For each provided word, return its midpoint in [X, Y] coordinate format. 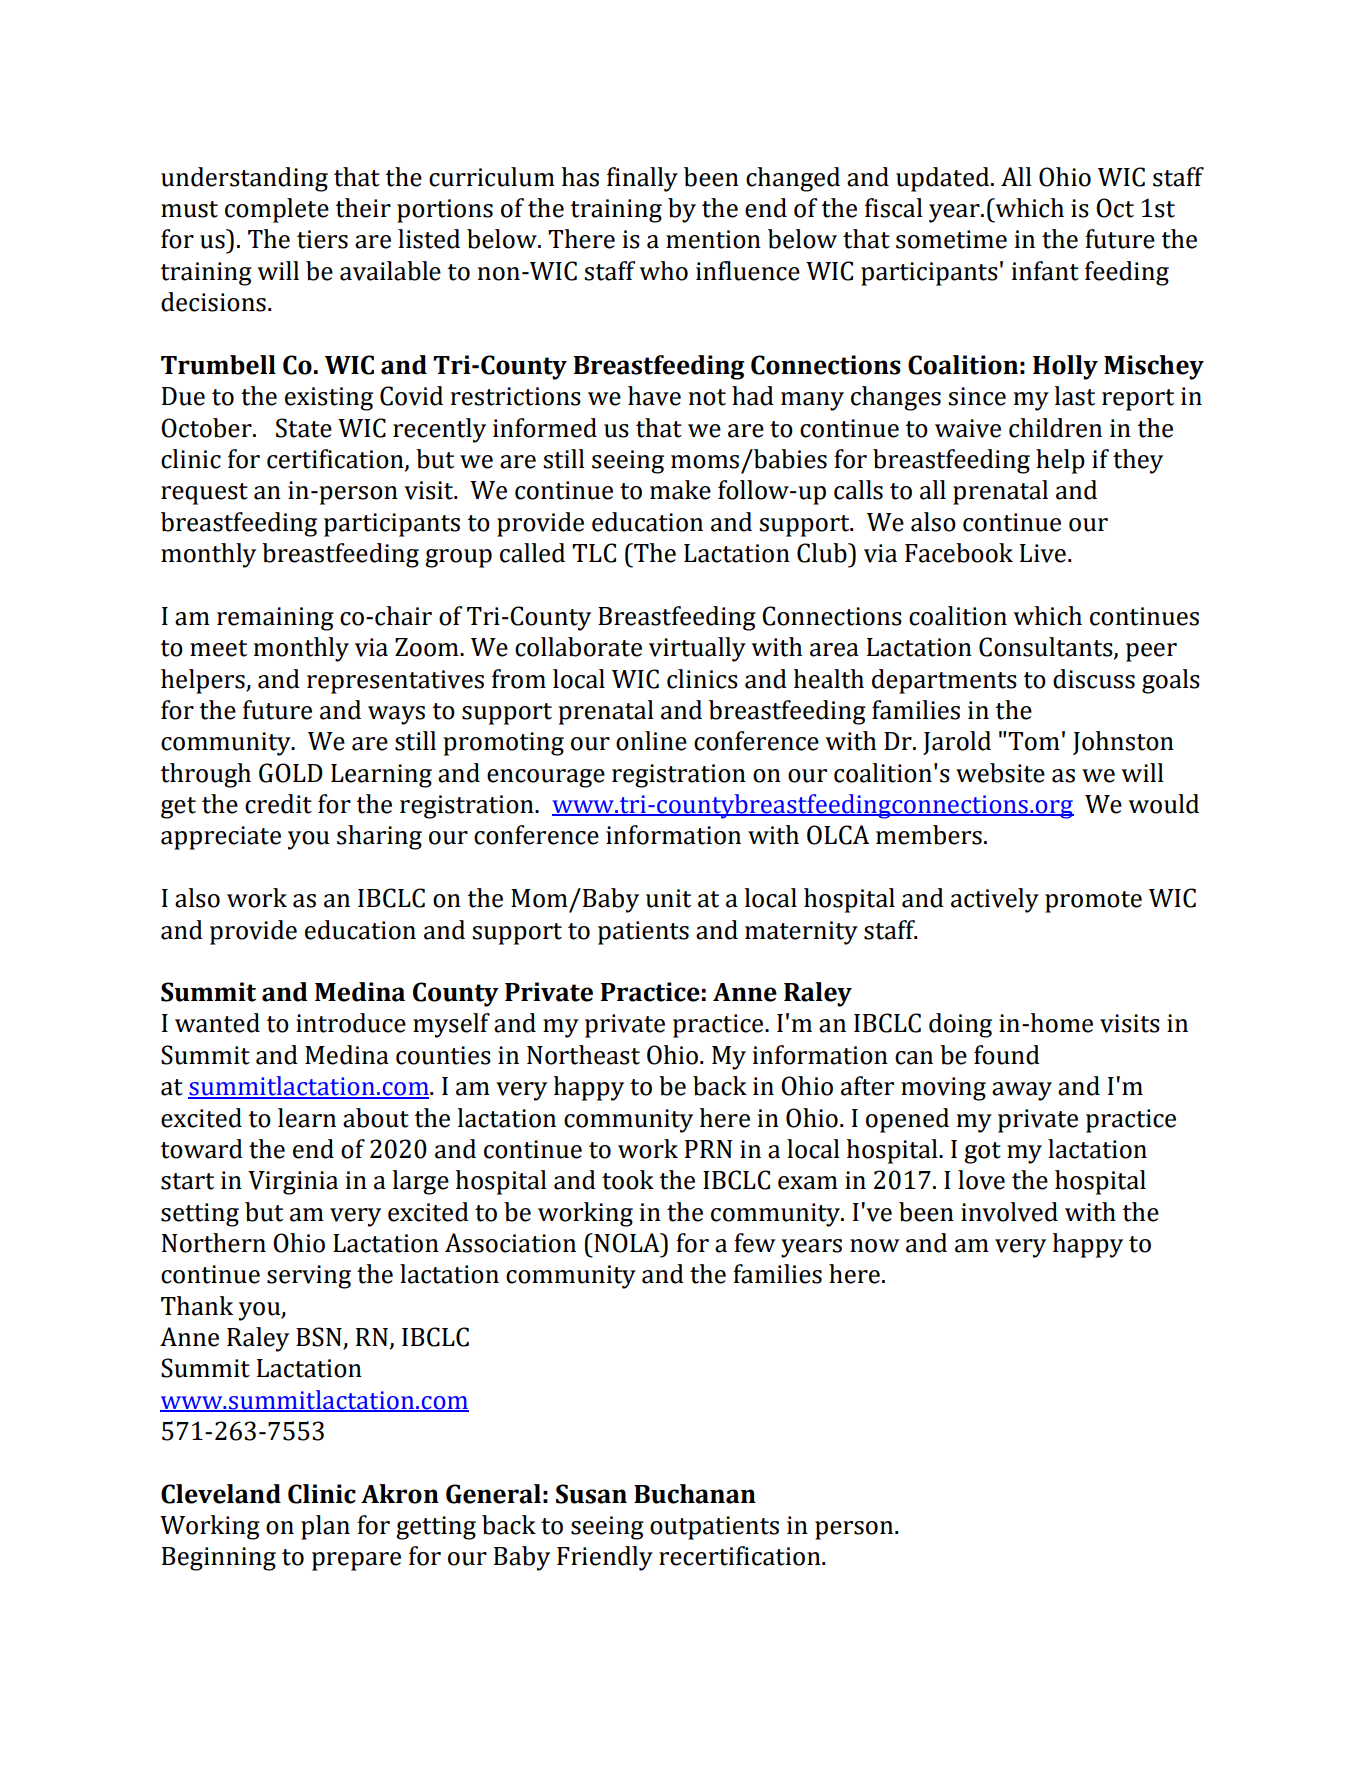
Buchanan [695, 1494]
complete [277, 210]
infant [1045, 271]
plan [325, 1527]
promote [1093, 902]
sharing [379, 837]
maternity [801, 933]
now [875, 1246]
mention [713, 239]
